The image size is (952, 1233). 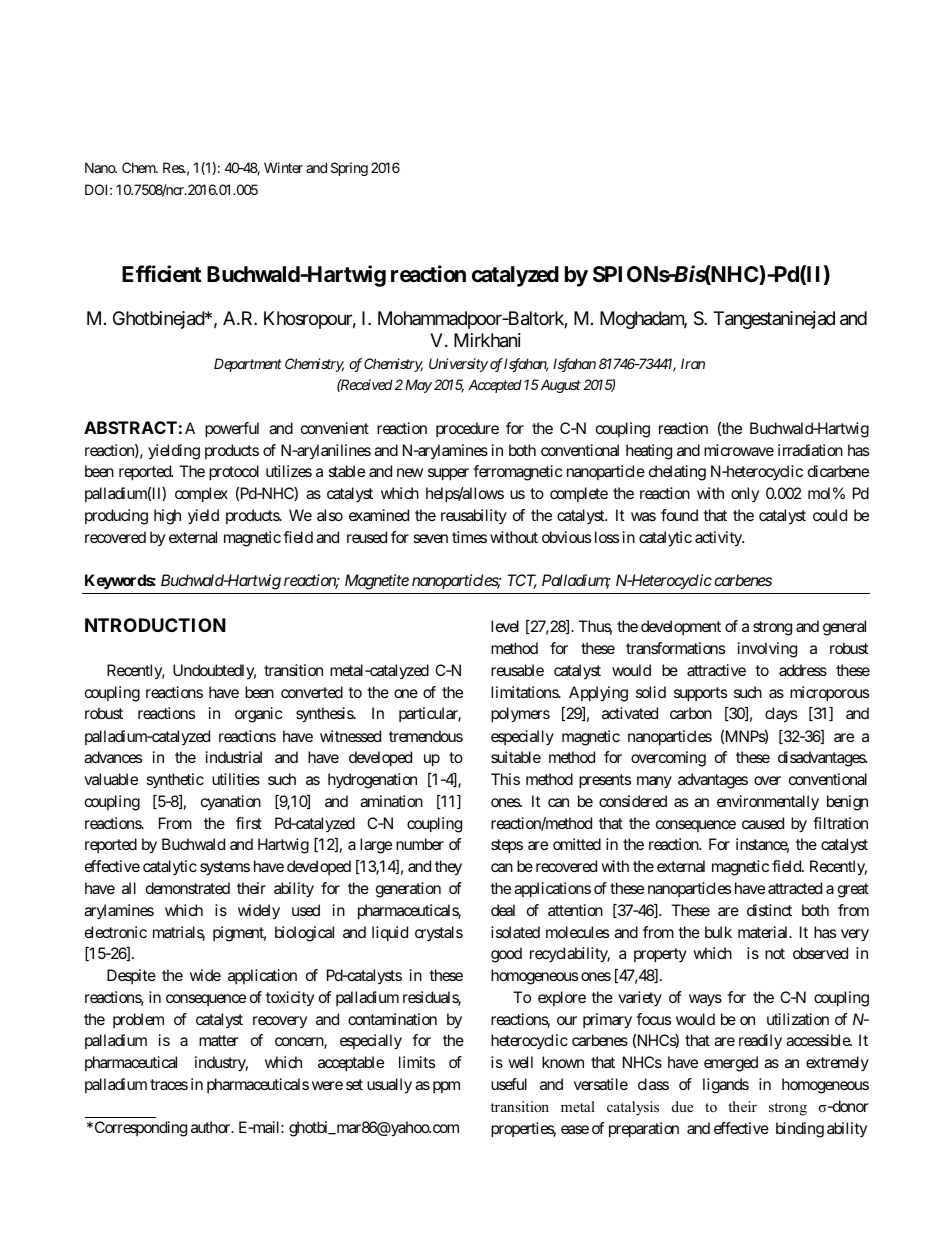 What do you see at coordinates (201, 495) in the image?
I see `complex` at bounding box center [201, 495].
